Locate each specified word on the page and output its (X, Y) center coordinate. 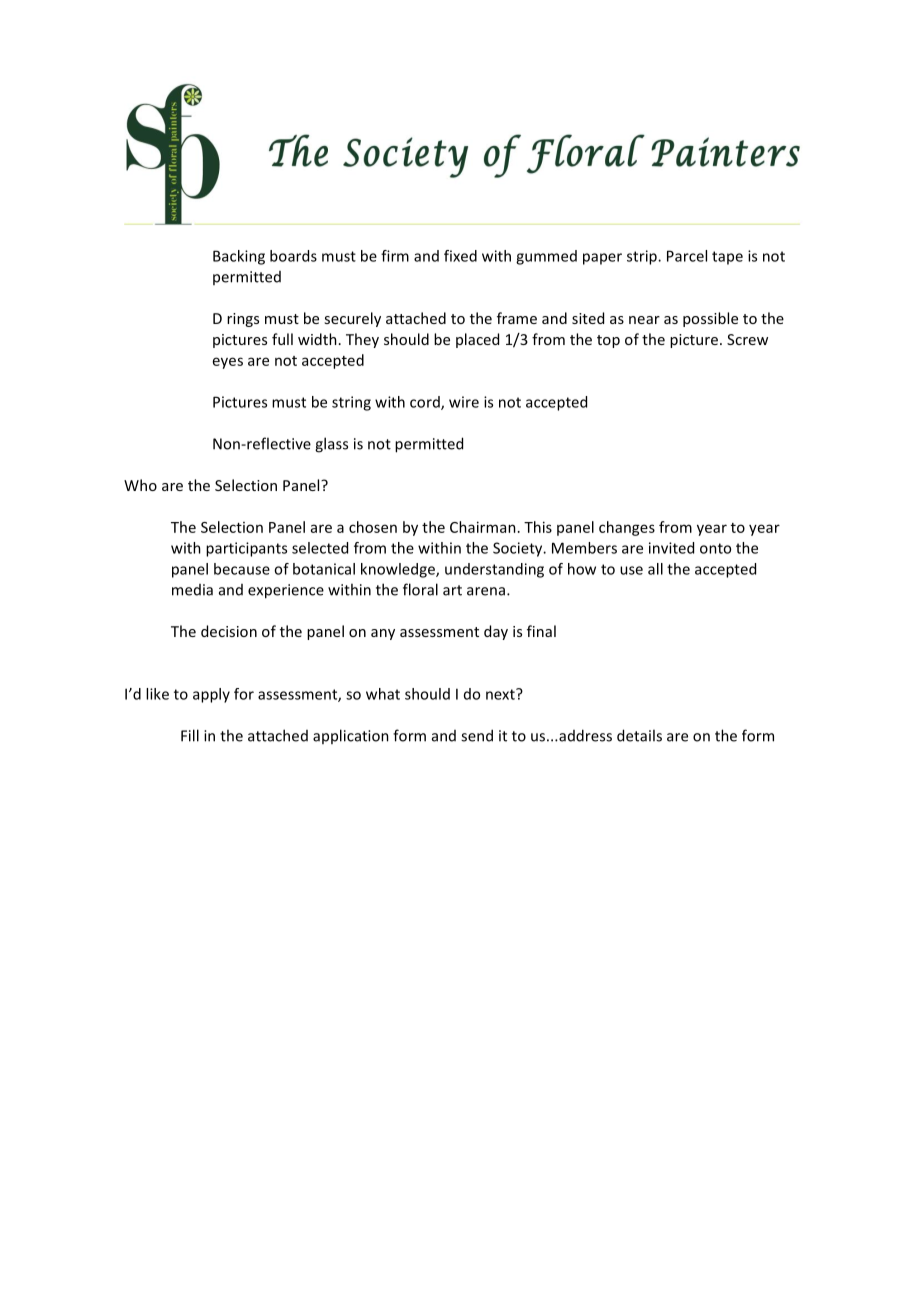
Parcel (687, 256)
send (477, 735)
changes (627, 528)
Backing (239, 257)
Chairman (483, 527)
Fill (190, 735)
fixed (460, 256)
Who (140, 485)
